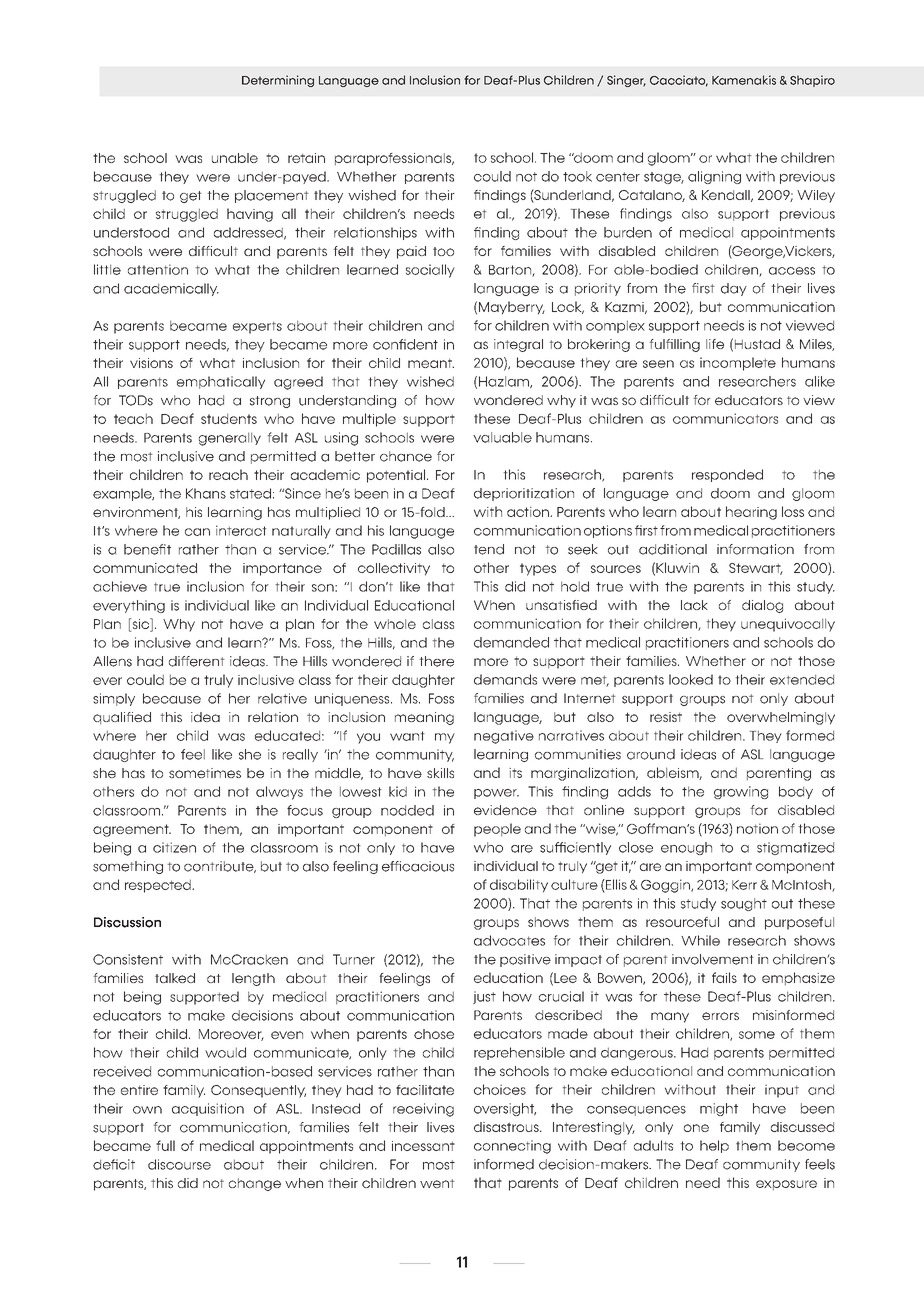 This image has width=924, height=1308. I want to click on Determining, so click(278, 81).
